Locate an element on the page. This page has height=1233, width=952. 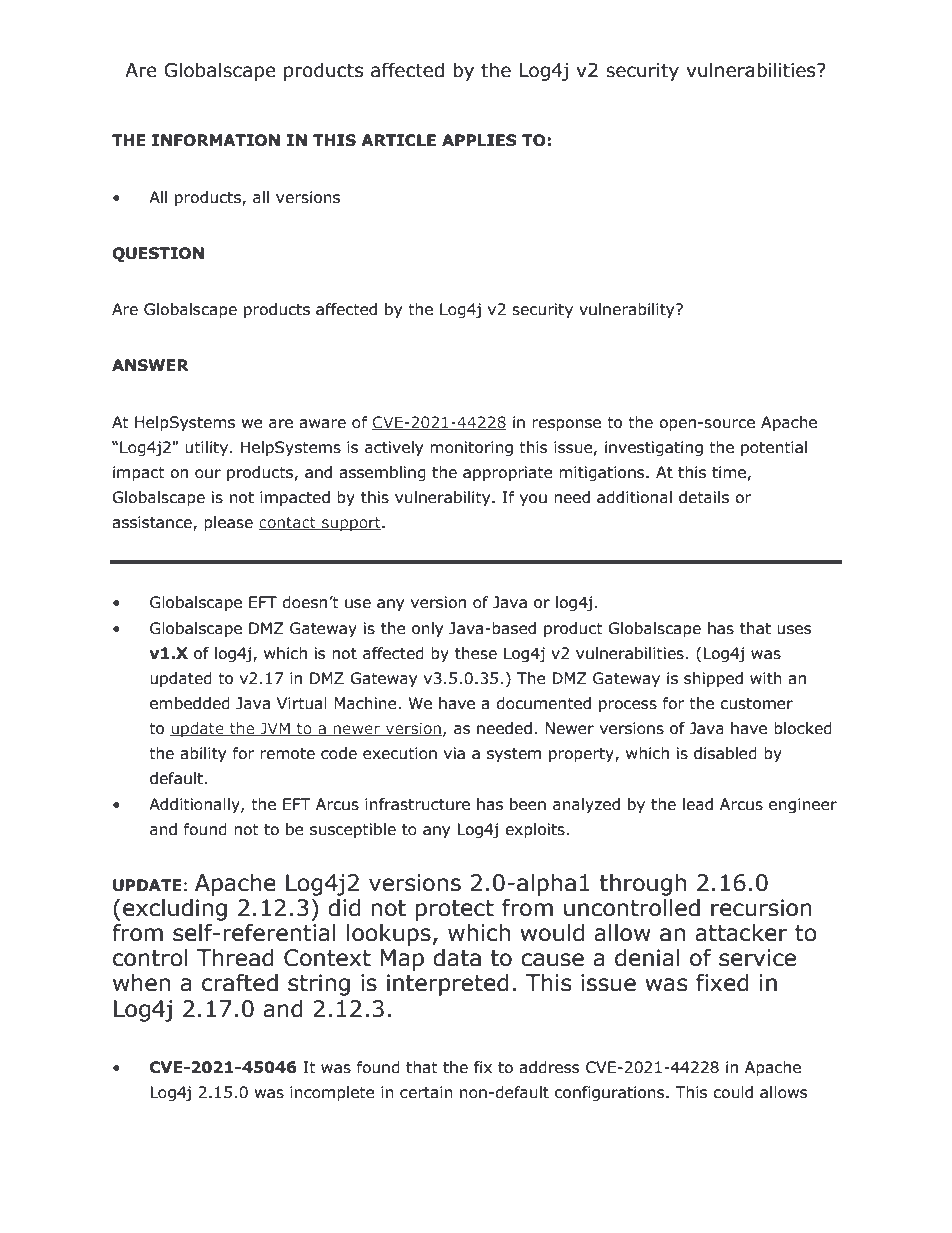
uses is located at coordinates (794, 630).
